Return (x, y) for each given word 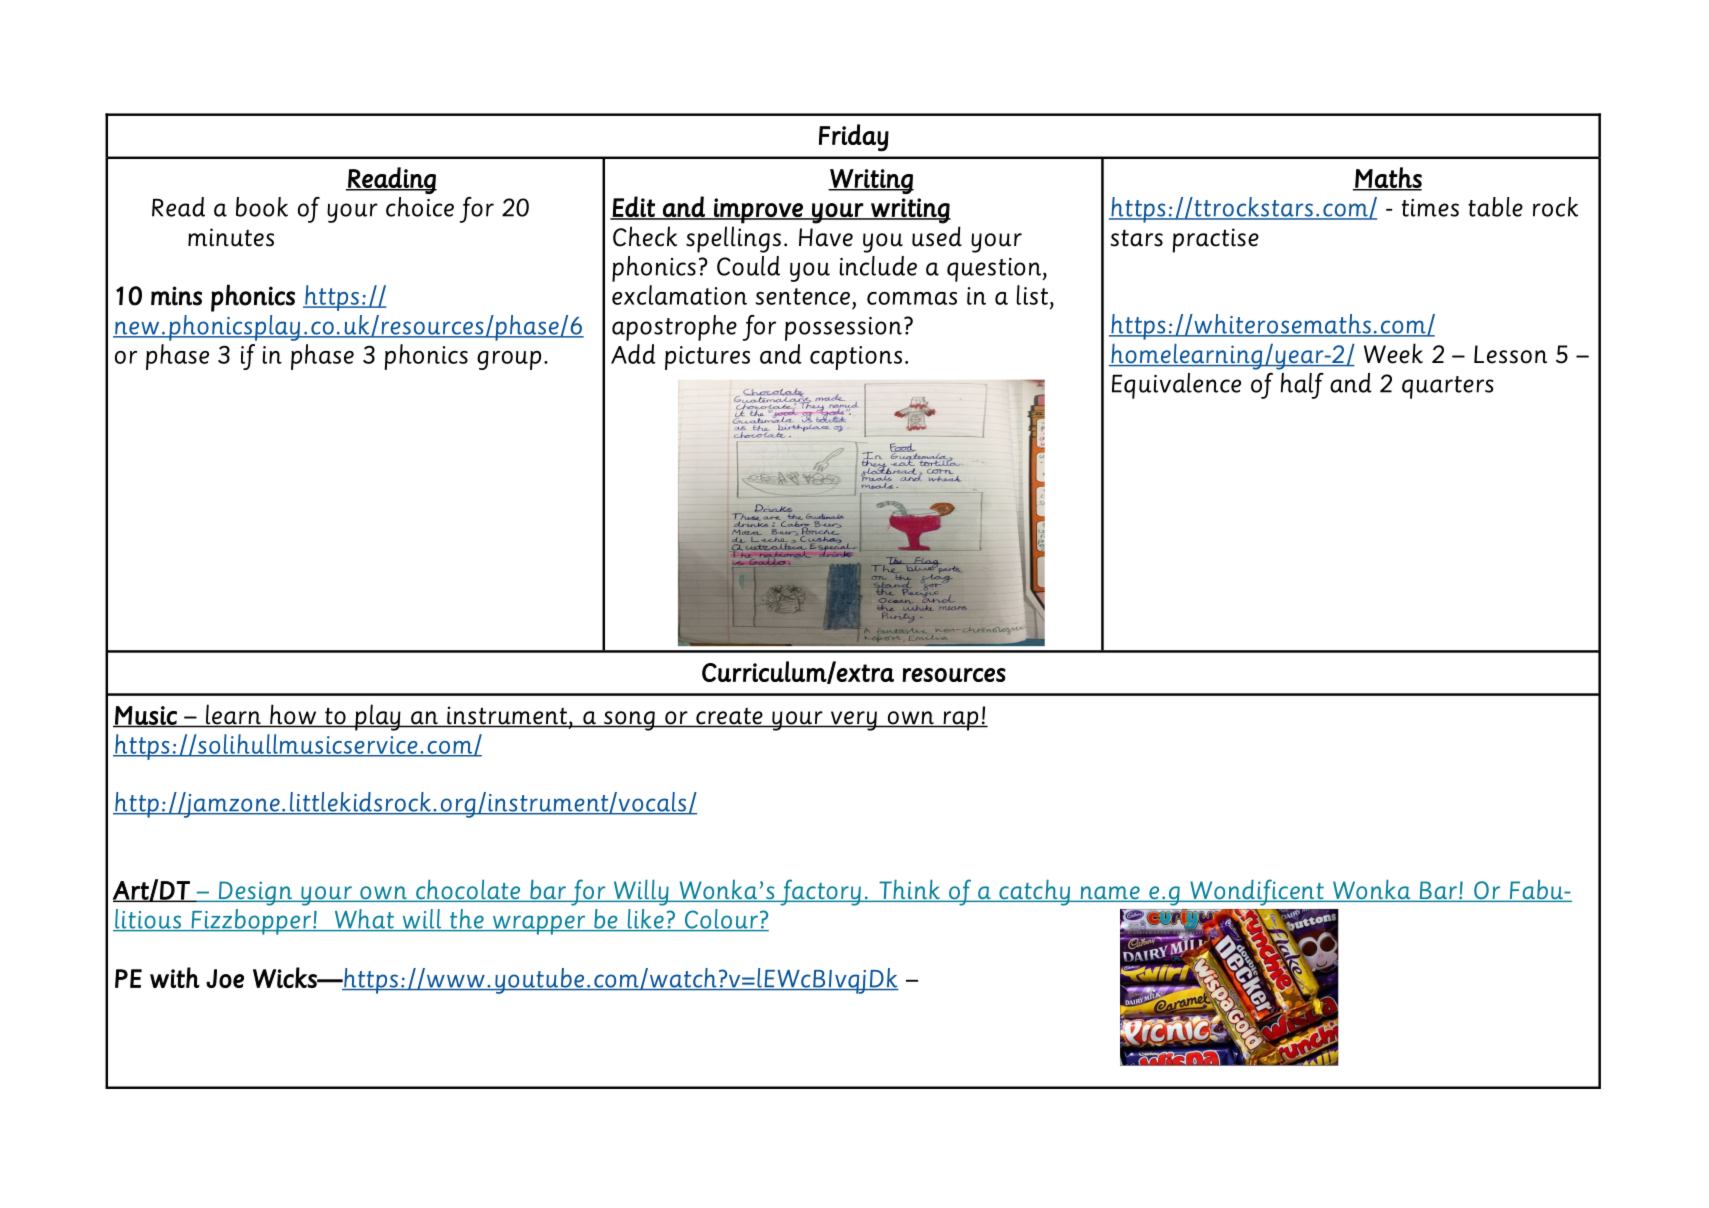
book (262, 207)
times (1430, 208)
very (853, 721)
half (1302, 386)
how (293, 715)
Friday (854, 138)
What (364, 920)
